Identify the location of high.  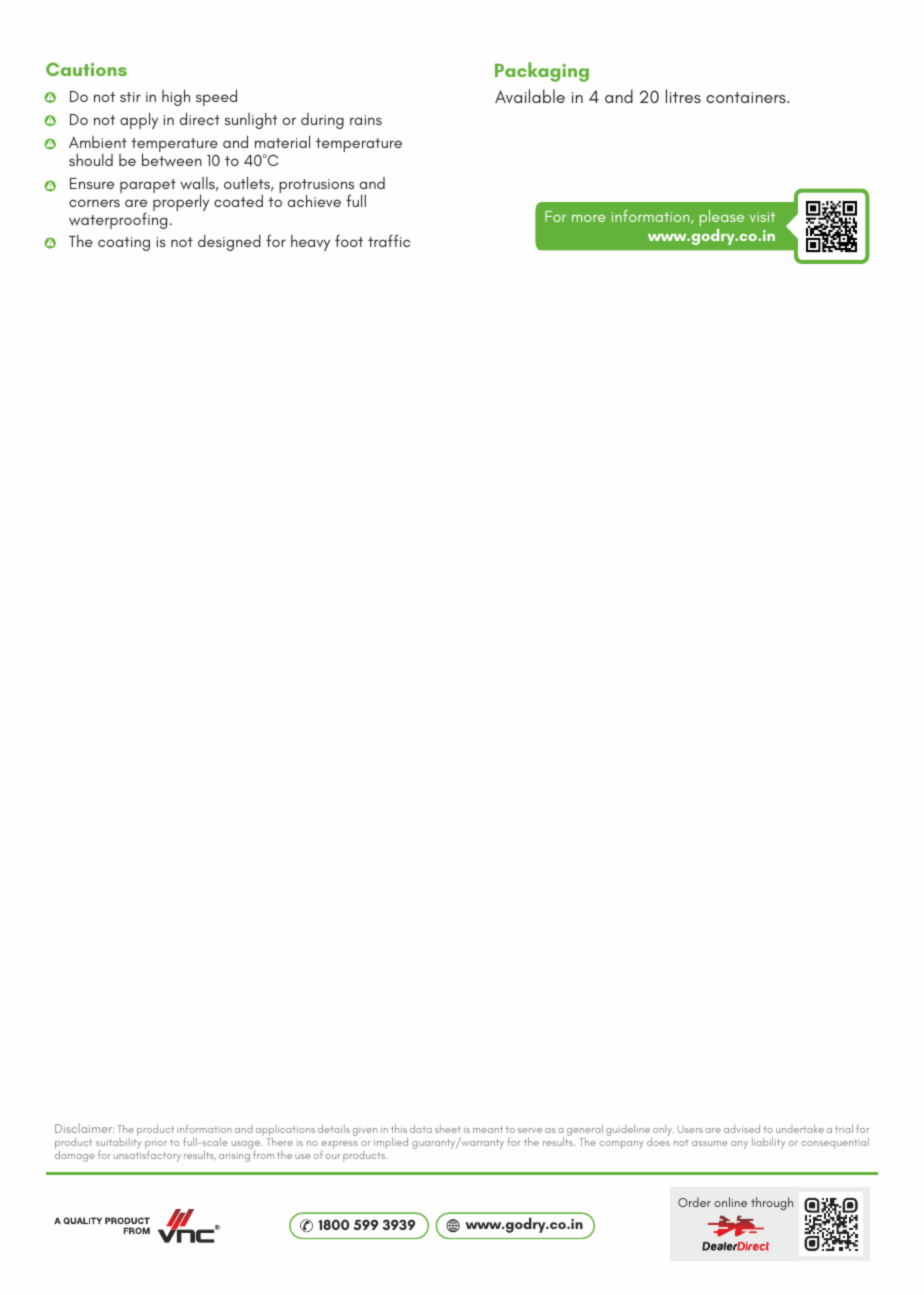
(176, 97).
